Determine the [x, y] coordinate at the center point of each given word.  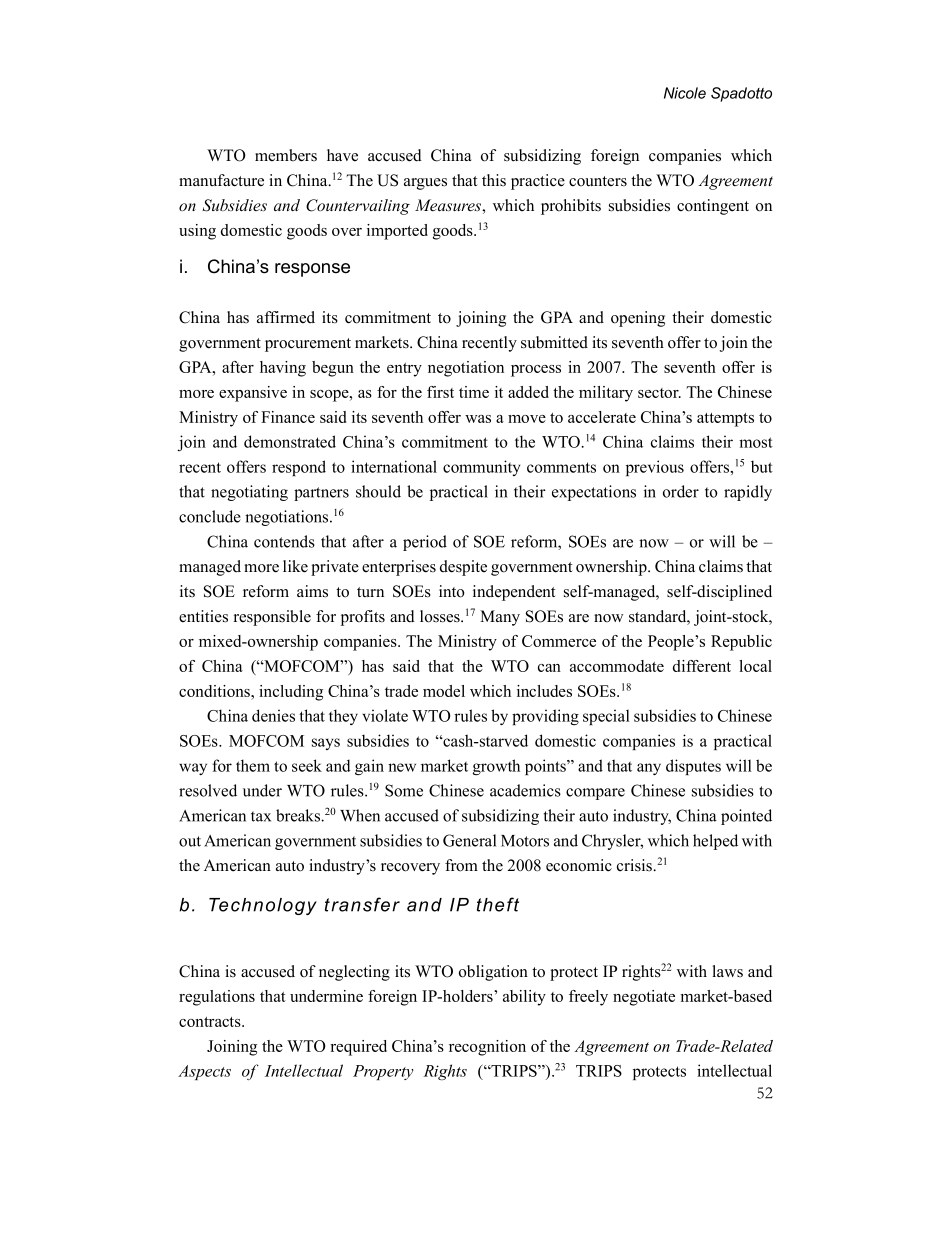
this [494, 180]
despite [463, 568]
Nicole [685, 93]
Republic [741, 643]
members [286, 155]
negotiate [644, 998]
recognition [487, 1048]
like [295, 566]
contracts [211, 1022]
